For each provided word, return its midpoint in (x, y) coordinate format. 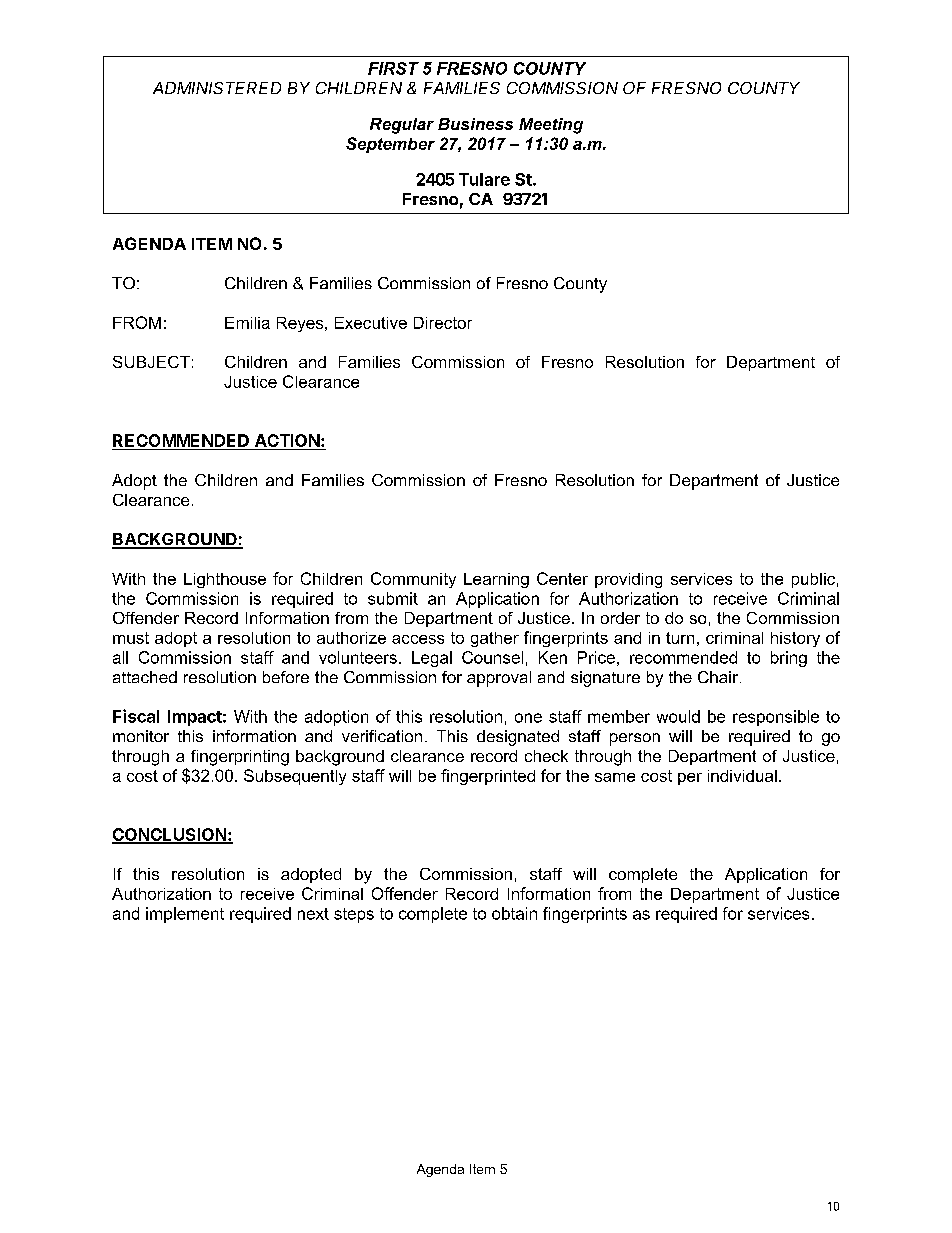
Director (443, 323)
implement (185, 915)
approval (499, 679)
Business (475, 124)
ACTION (286, 442)
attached (145, 677)
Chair (719, 677)
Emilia (247, 323)
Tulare (484, 179)
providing (628, 580)
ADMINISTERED (217, 88)
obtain (514, 913)
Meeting (551, 126)
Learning (496, 580)
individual (742, 776)
